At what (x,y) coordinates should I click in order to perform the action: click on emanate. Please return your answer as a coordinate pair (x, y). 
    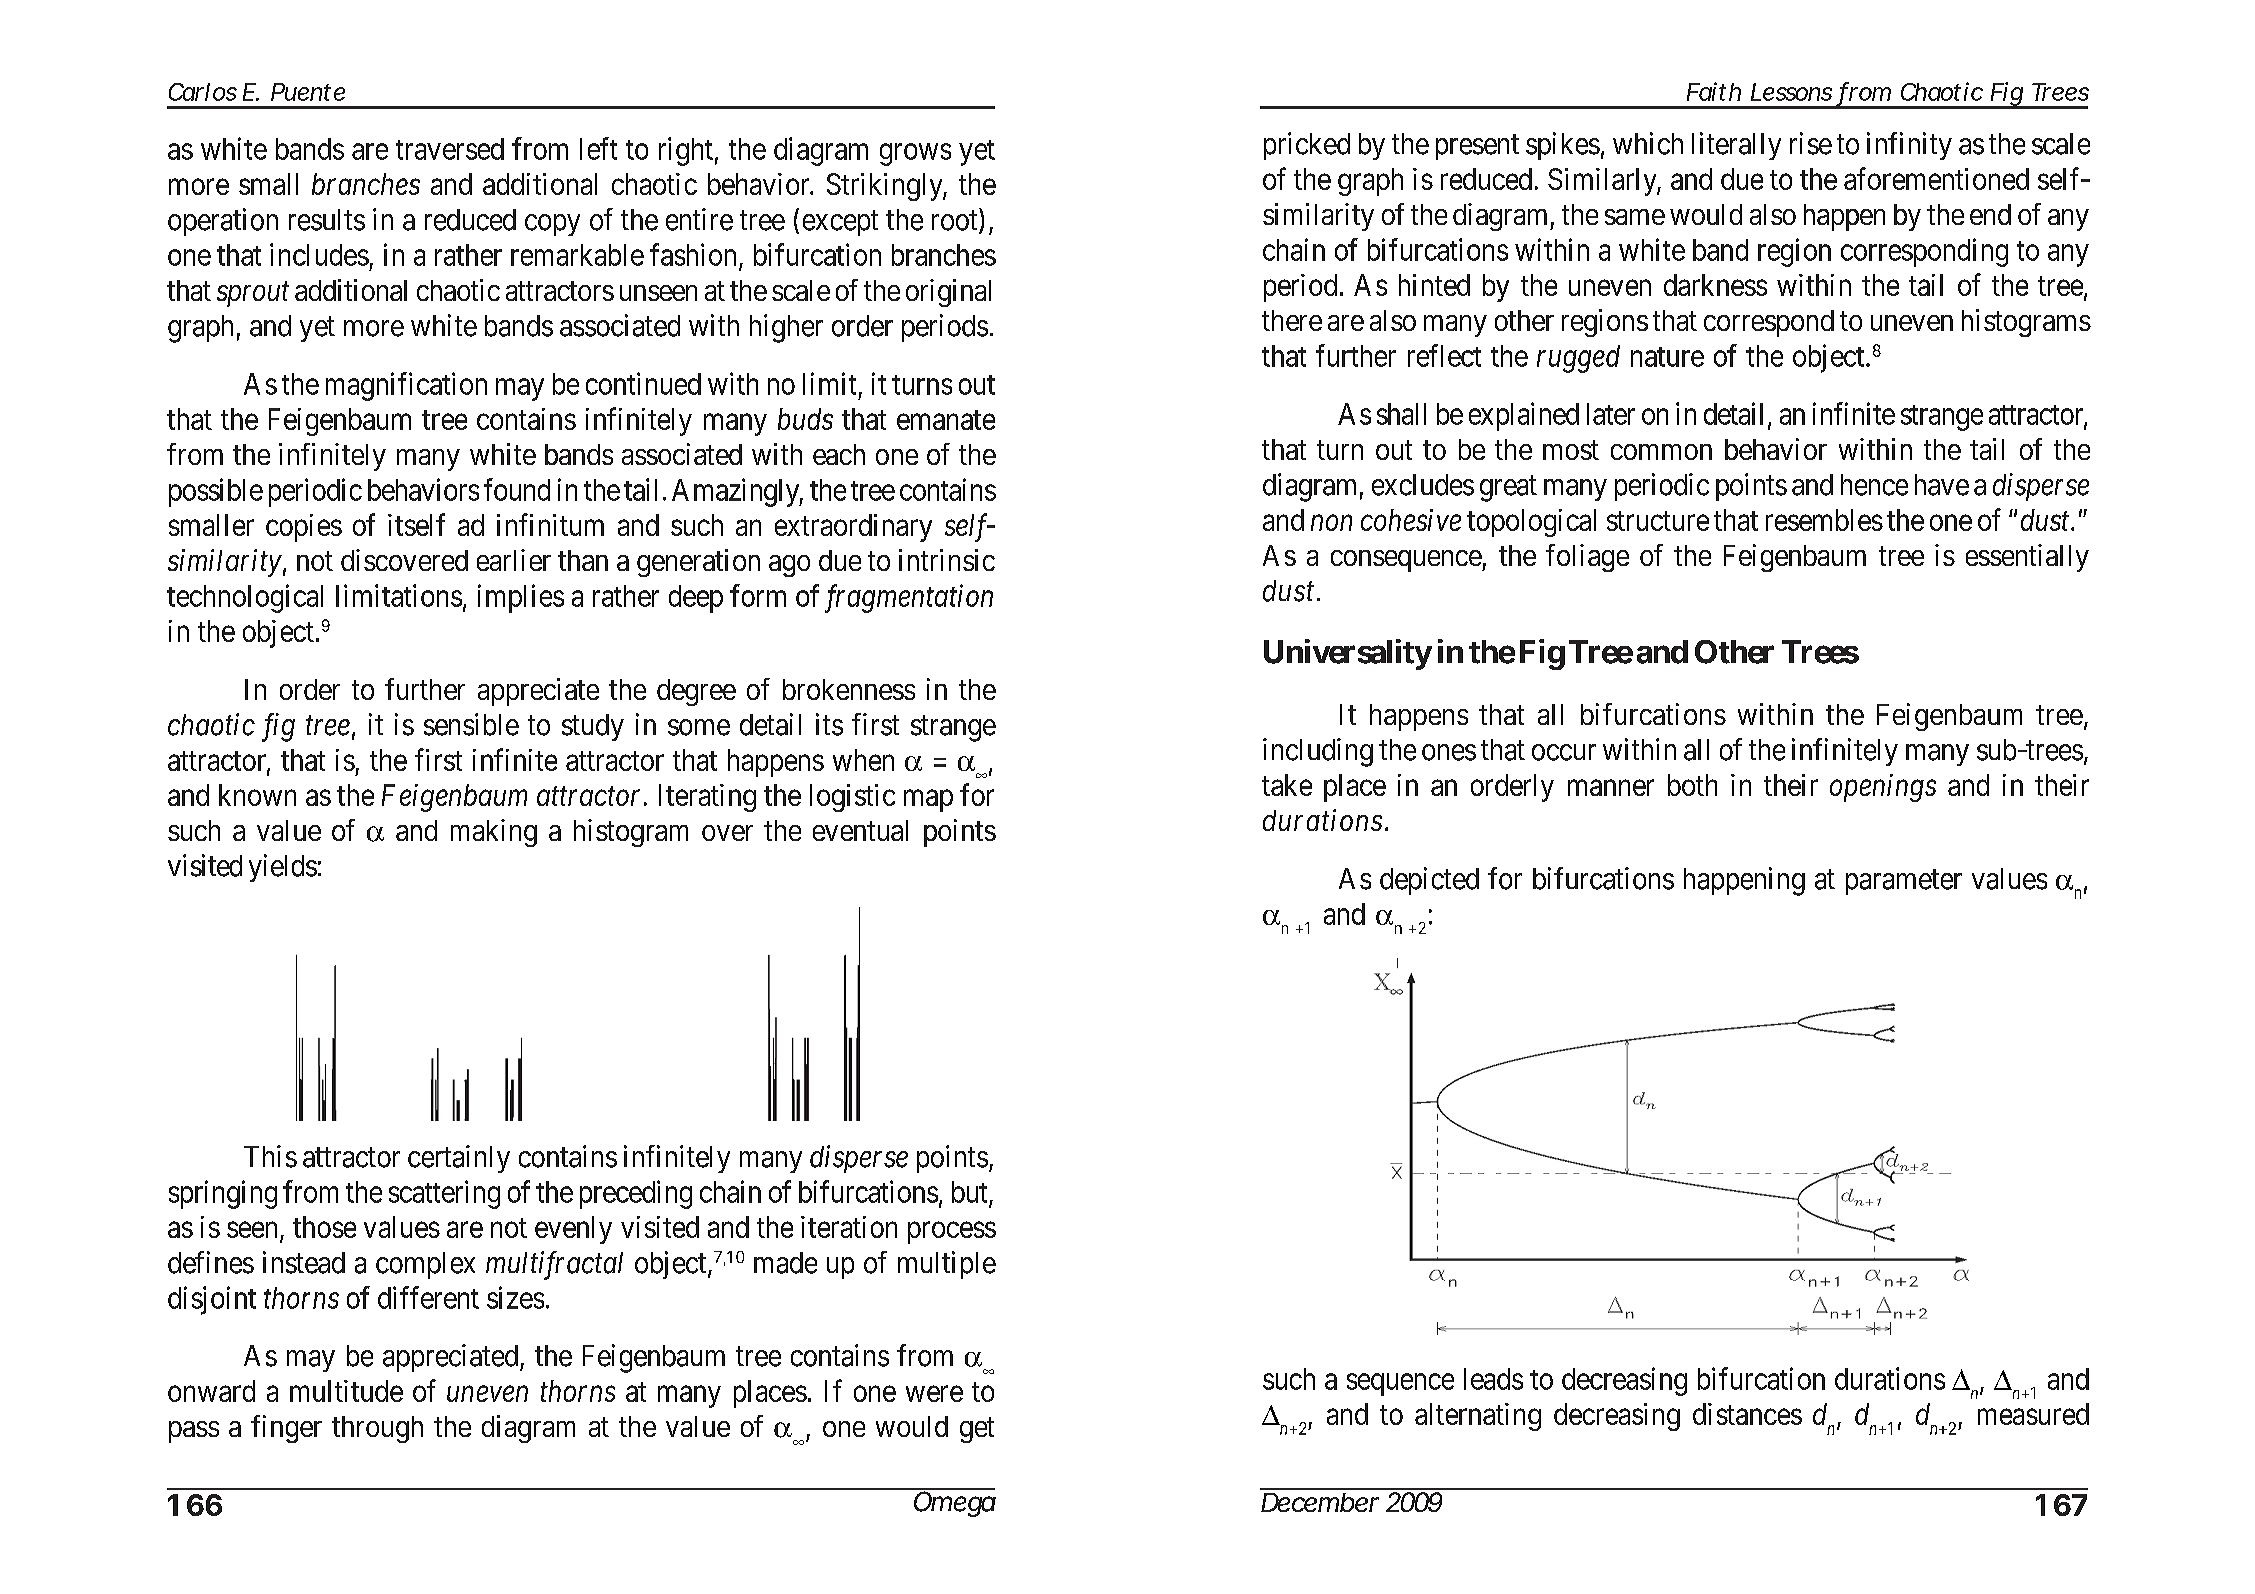
    Looking at the image, I should click on (946, 420).
